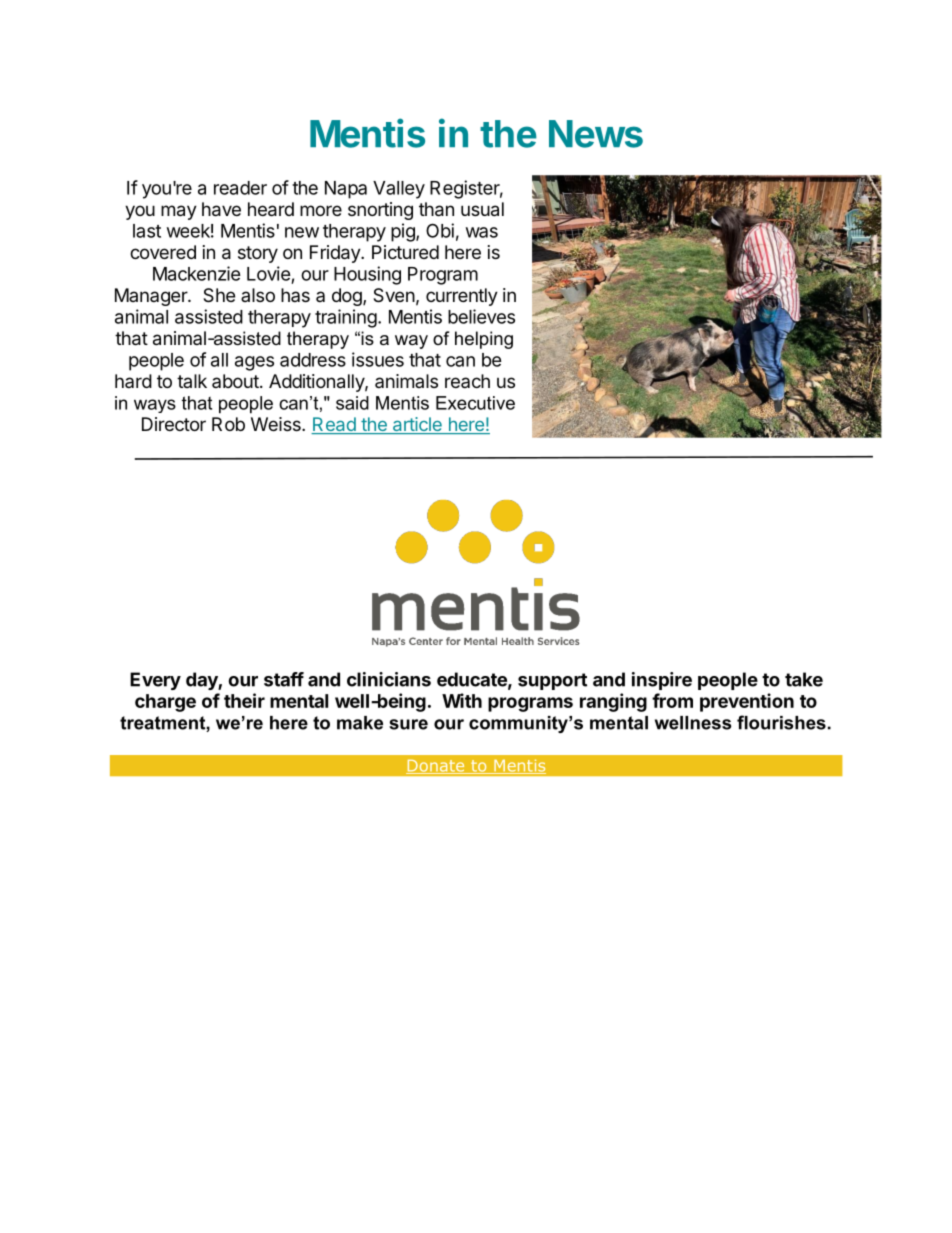 Image resolution: width=952 pixels, height=1233 pixels. What do you see at coordinates (399, 190) in the image?
I see `Valley` at bounding box center [399, 190].
